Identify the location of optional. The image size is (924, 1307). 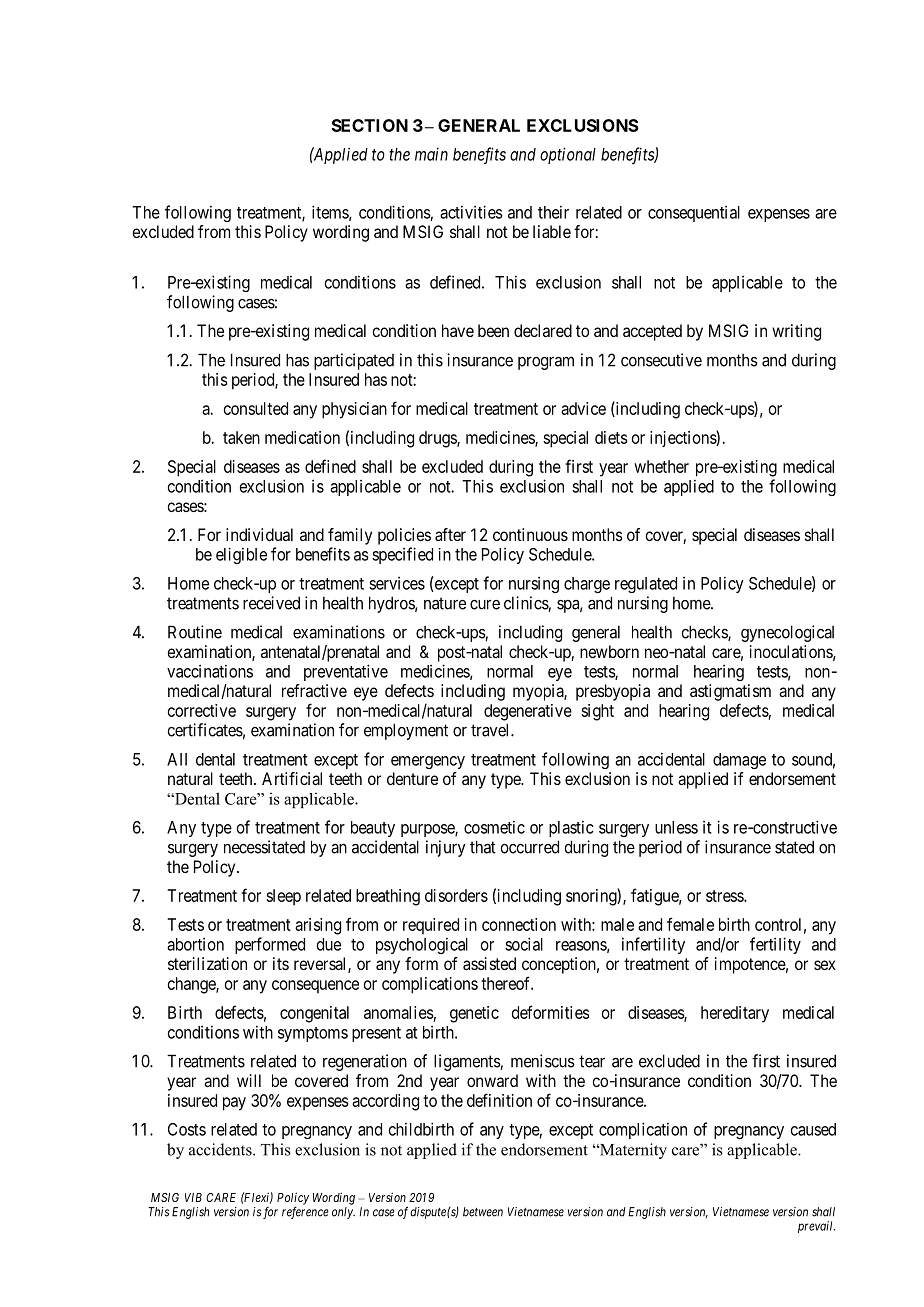
(568, 155).
